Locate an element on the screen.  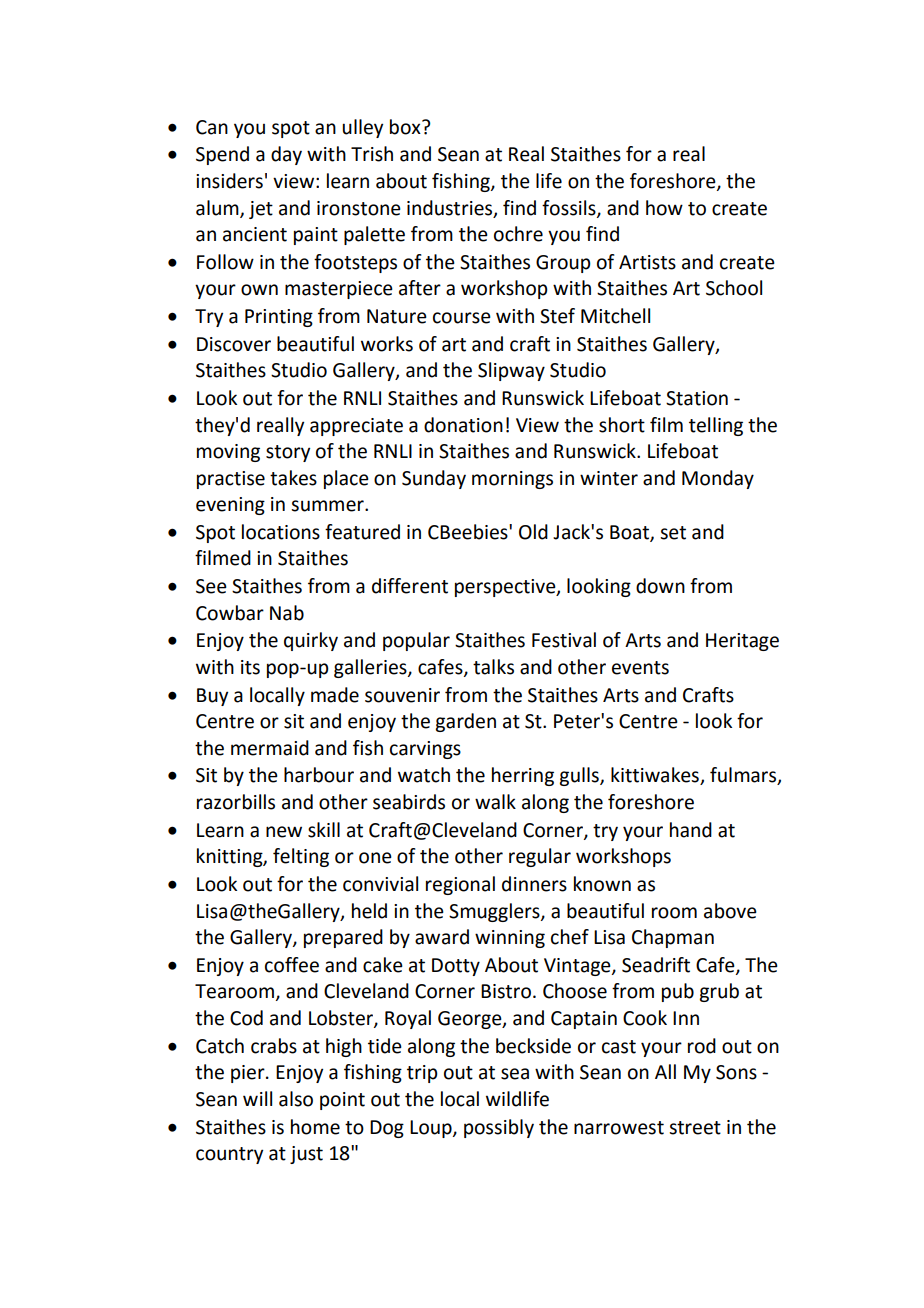
industries is located at coordinates (449, 208).
